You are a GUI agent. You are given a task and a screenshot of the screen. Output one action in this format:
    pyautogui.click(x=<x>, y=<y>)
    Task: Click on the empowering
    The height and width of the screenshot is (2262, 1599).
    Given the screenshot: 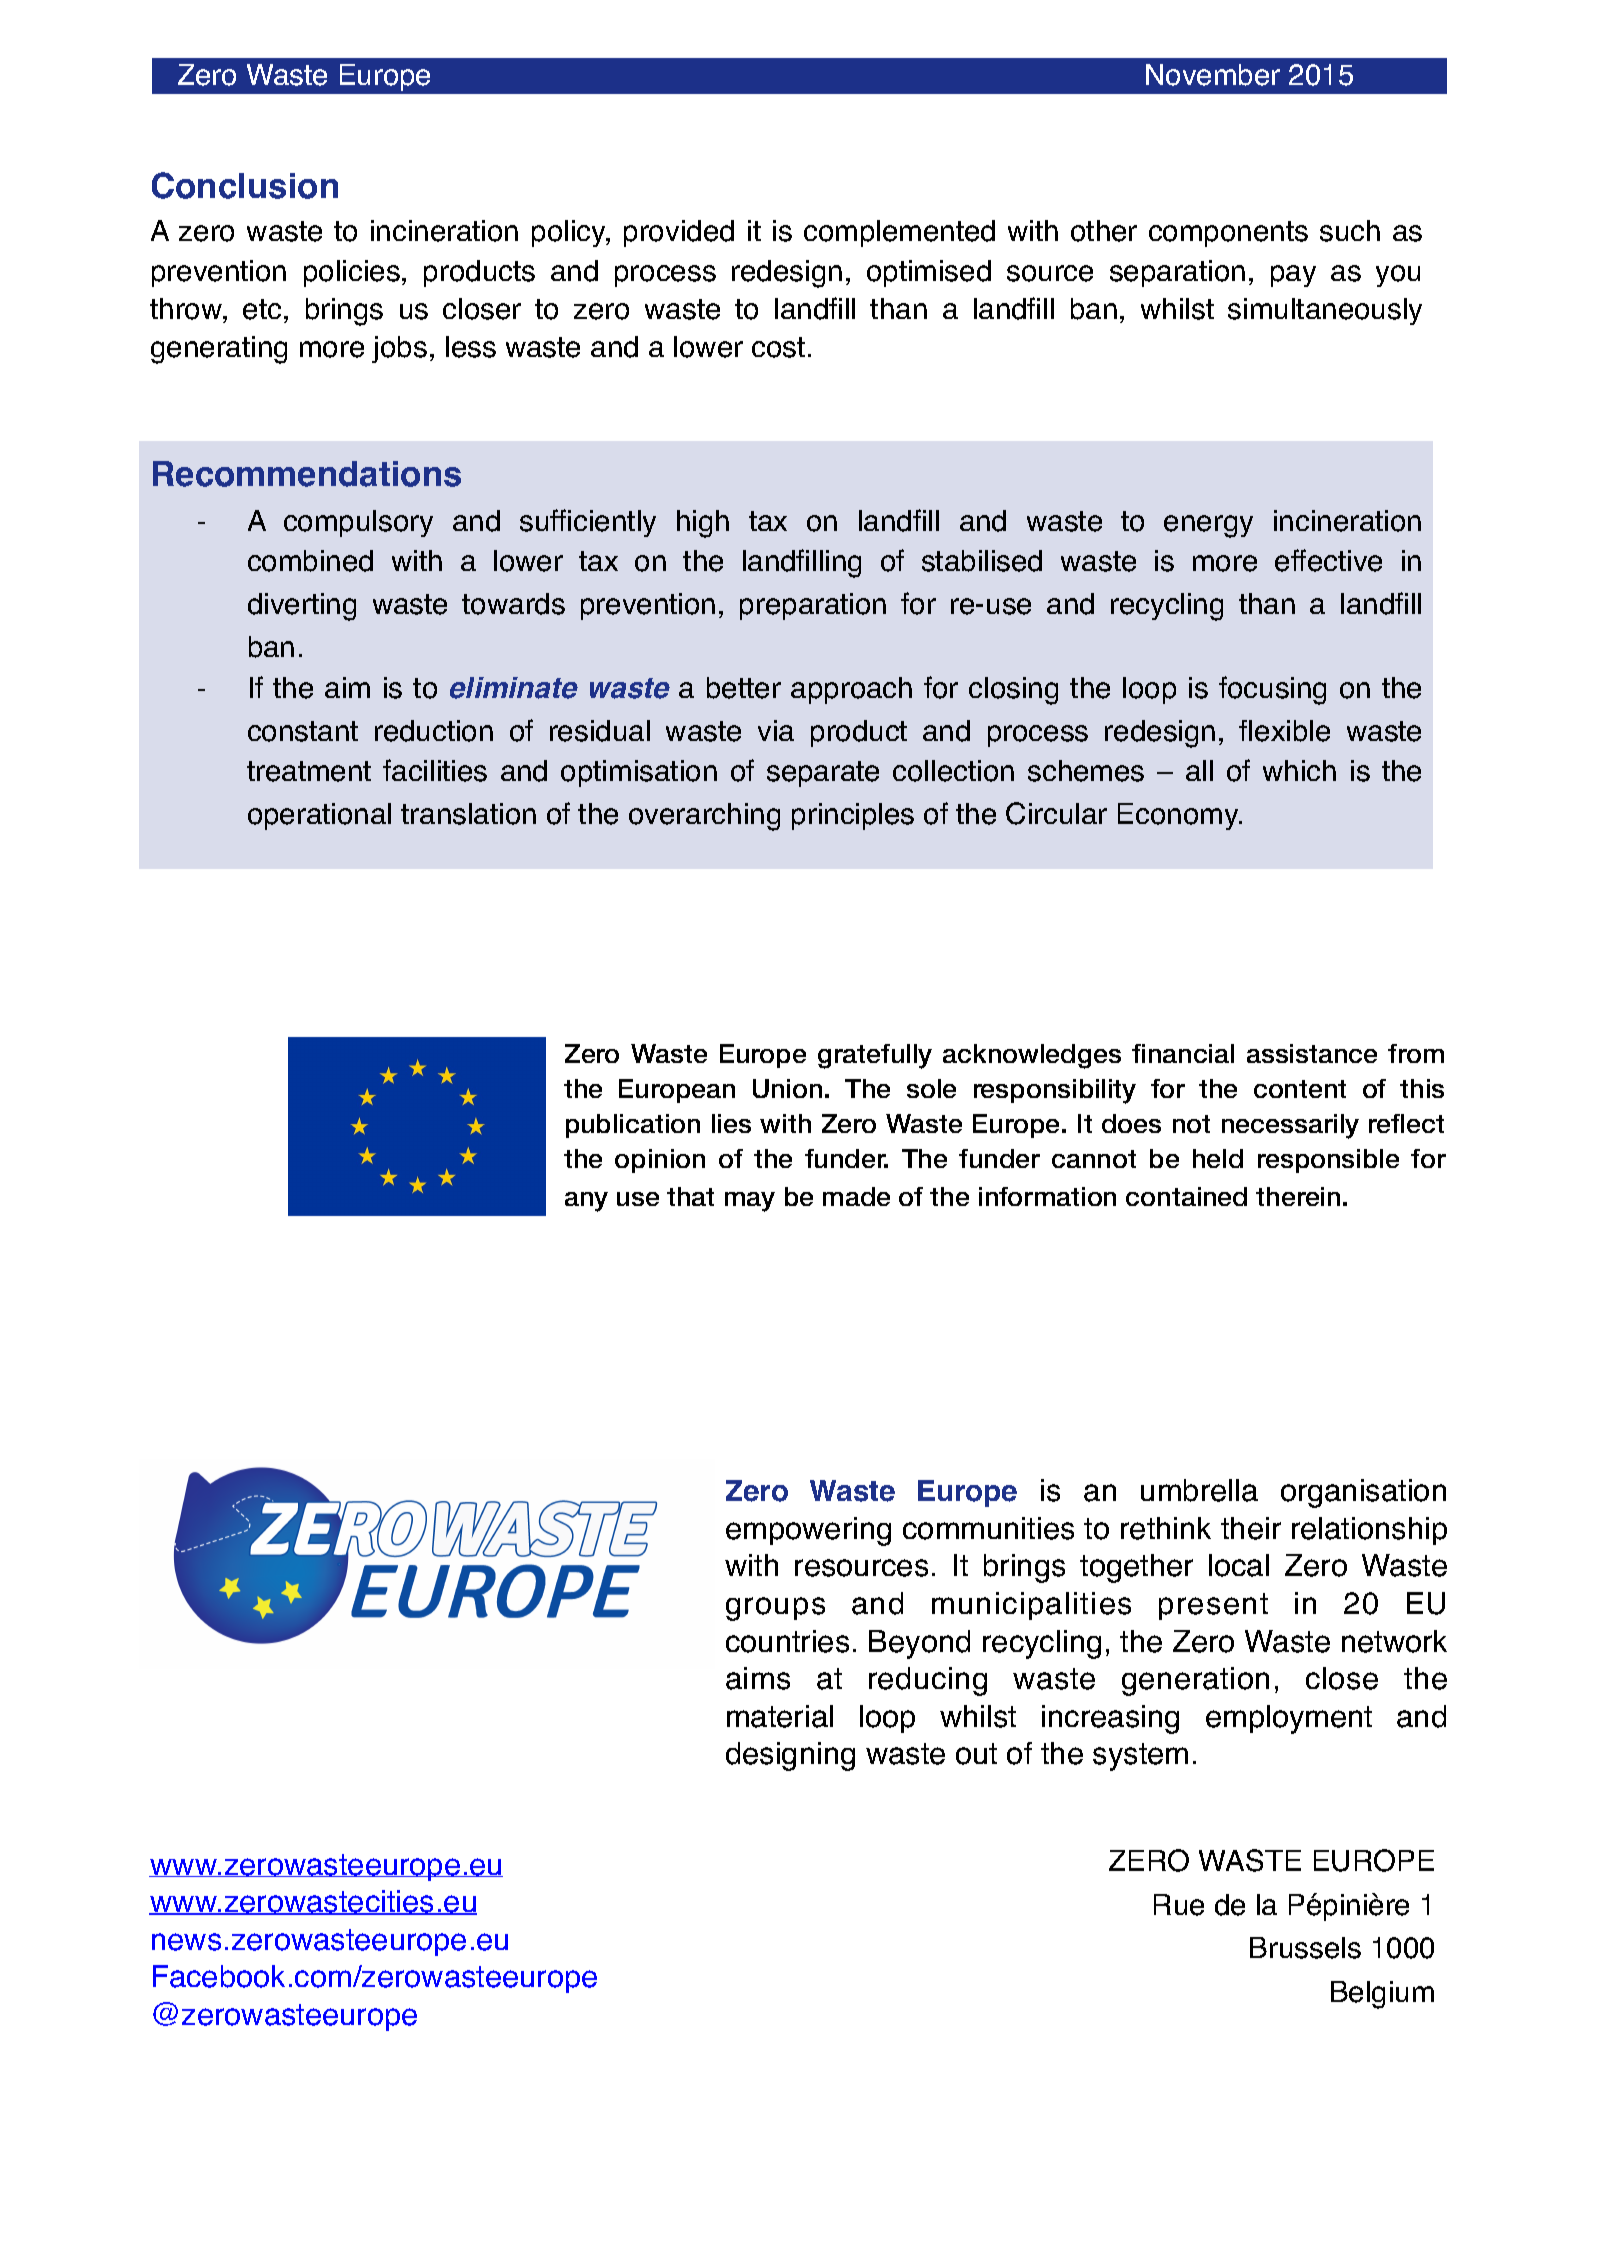 What is the action you would take?
    pyautogui.click(x=808, y=1531)
